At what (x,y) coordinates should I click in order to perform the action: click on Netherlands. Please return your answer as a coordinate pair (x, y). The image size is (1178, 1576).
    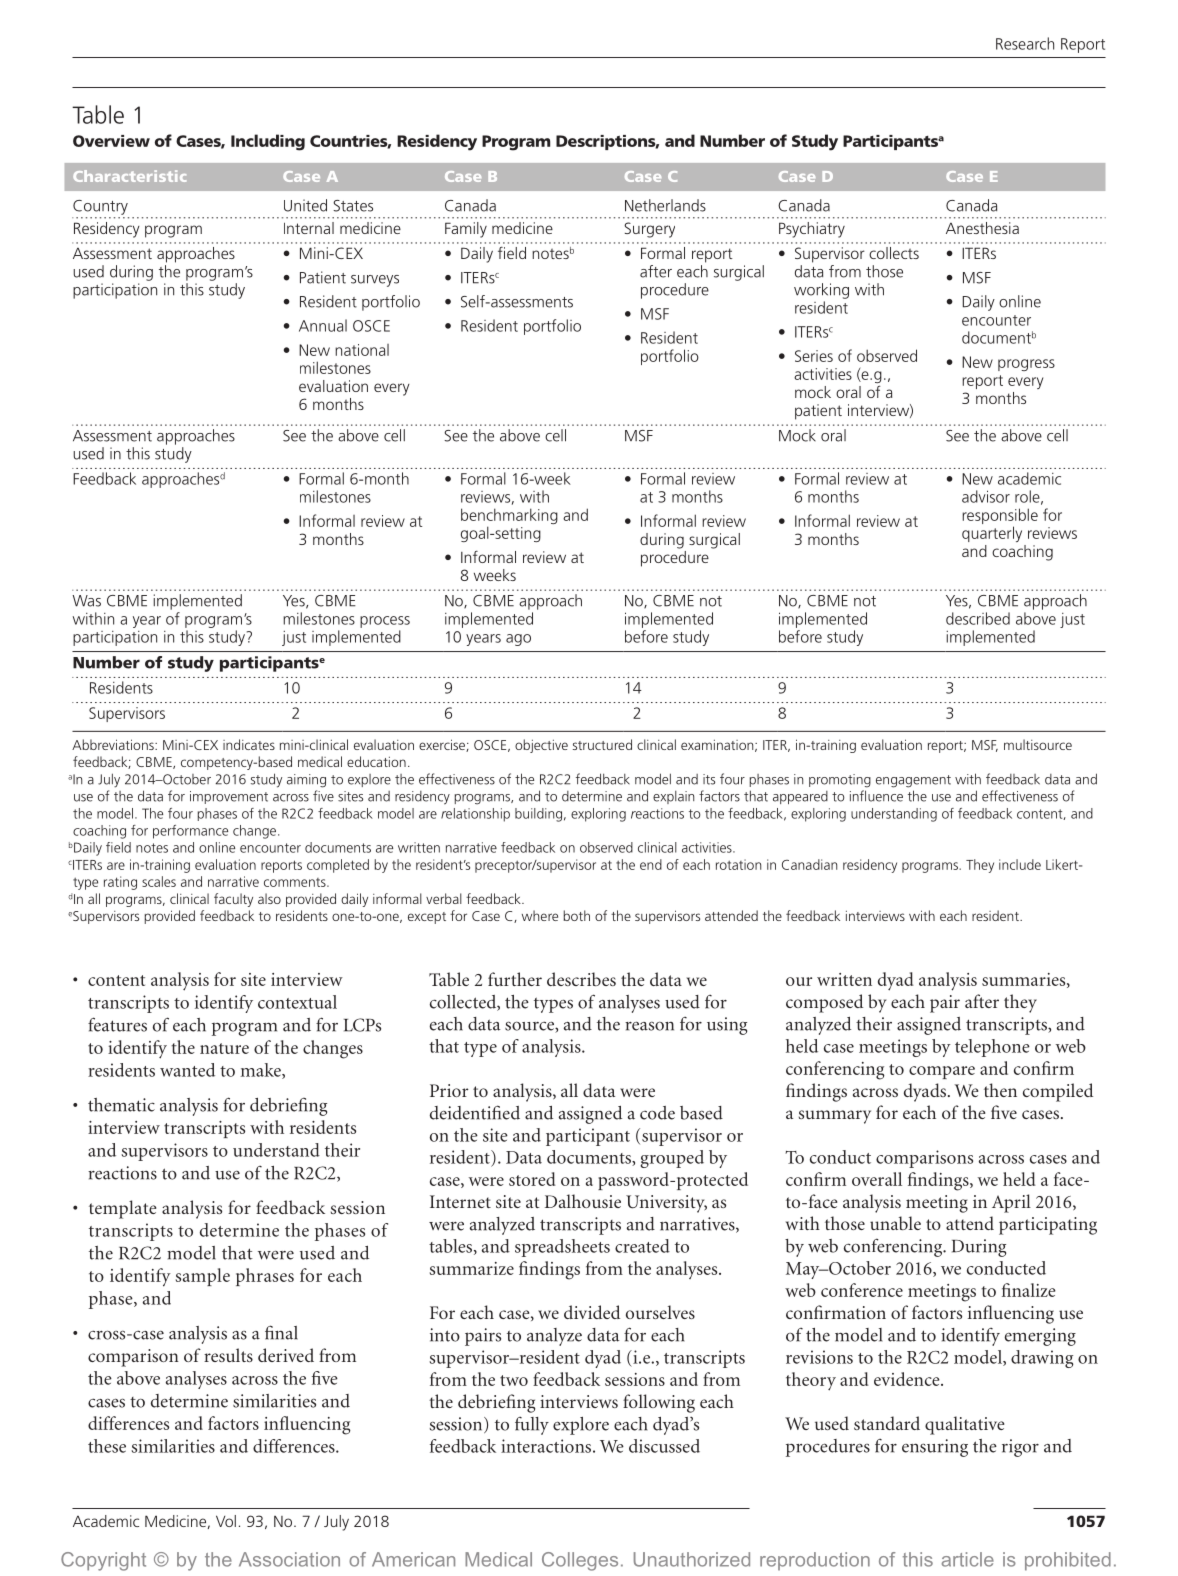
    Looking at the image, I should click on (665, 205).
